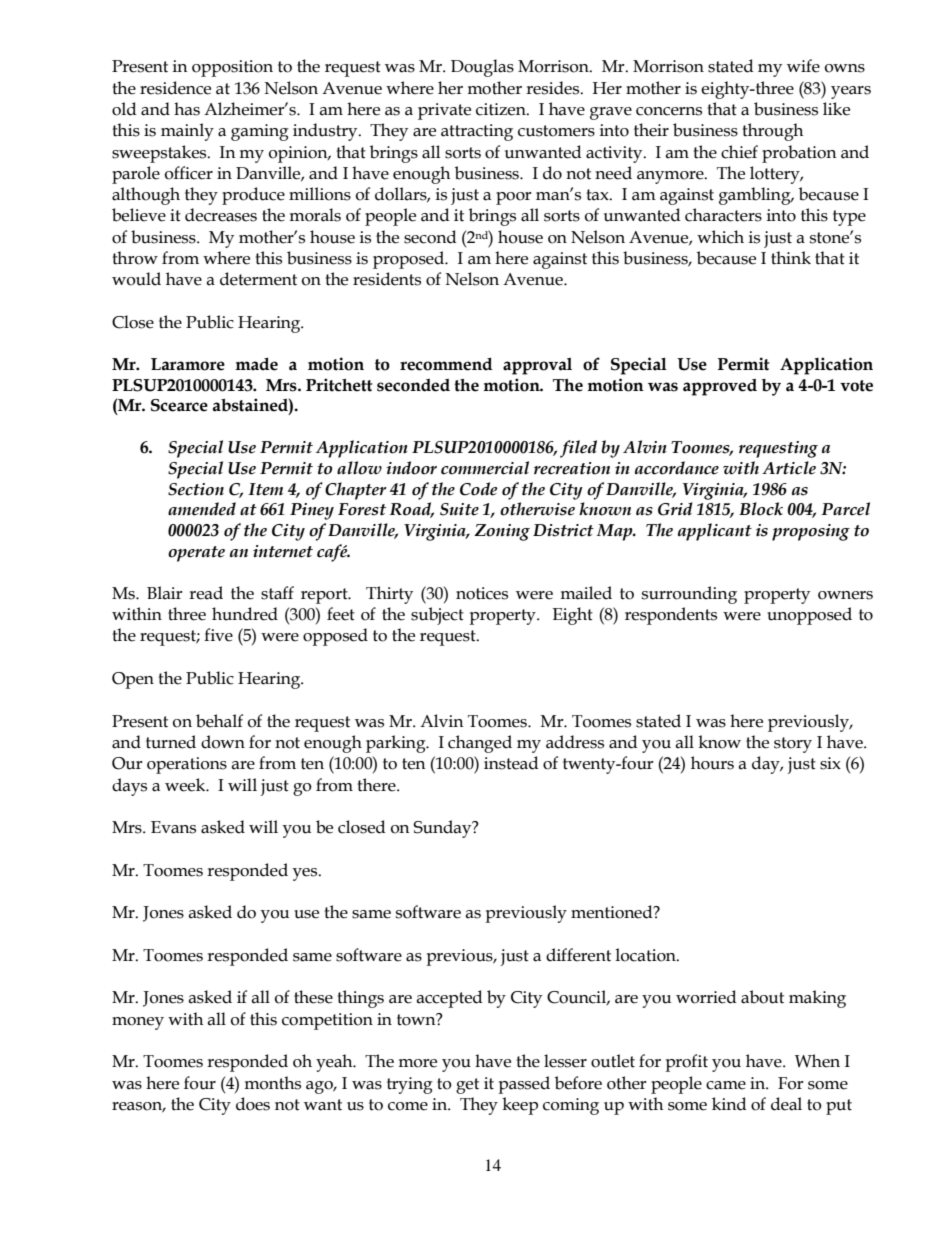 This image has height=1233, width=952. What do you see at coordinates (712, 763) in the image?
I see `hours` at bounding box center [712, 763].
